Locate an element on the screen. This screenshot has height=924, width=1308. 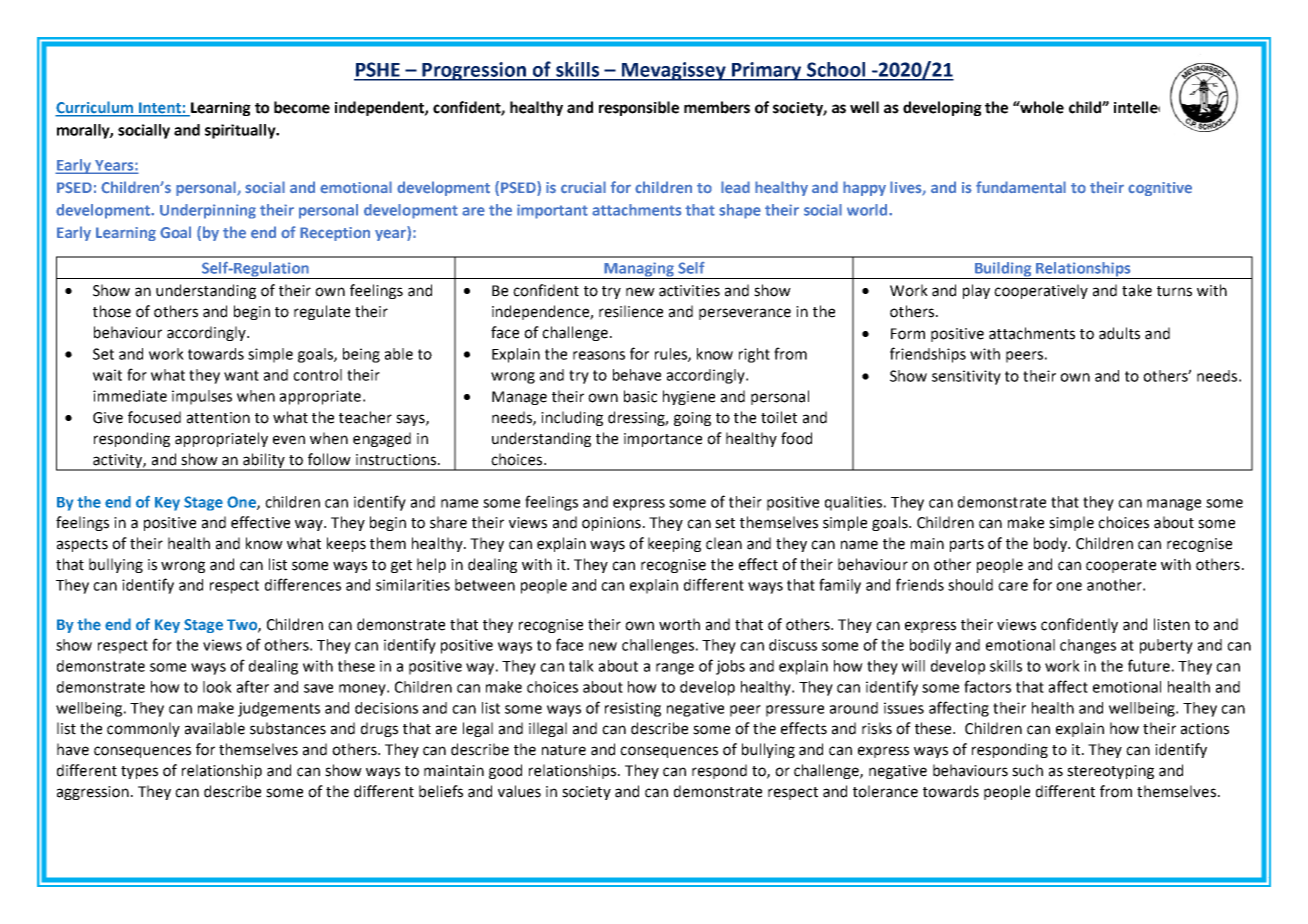
body is located at coordinates (1052, 544).
